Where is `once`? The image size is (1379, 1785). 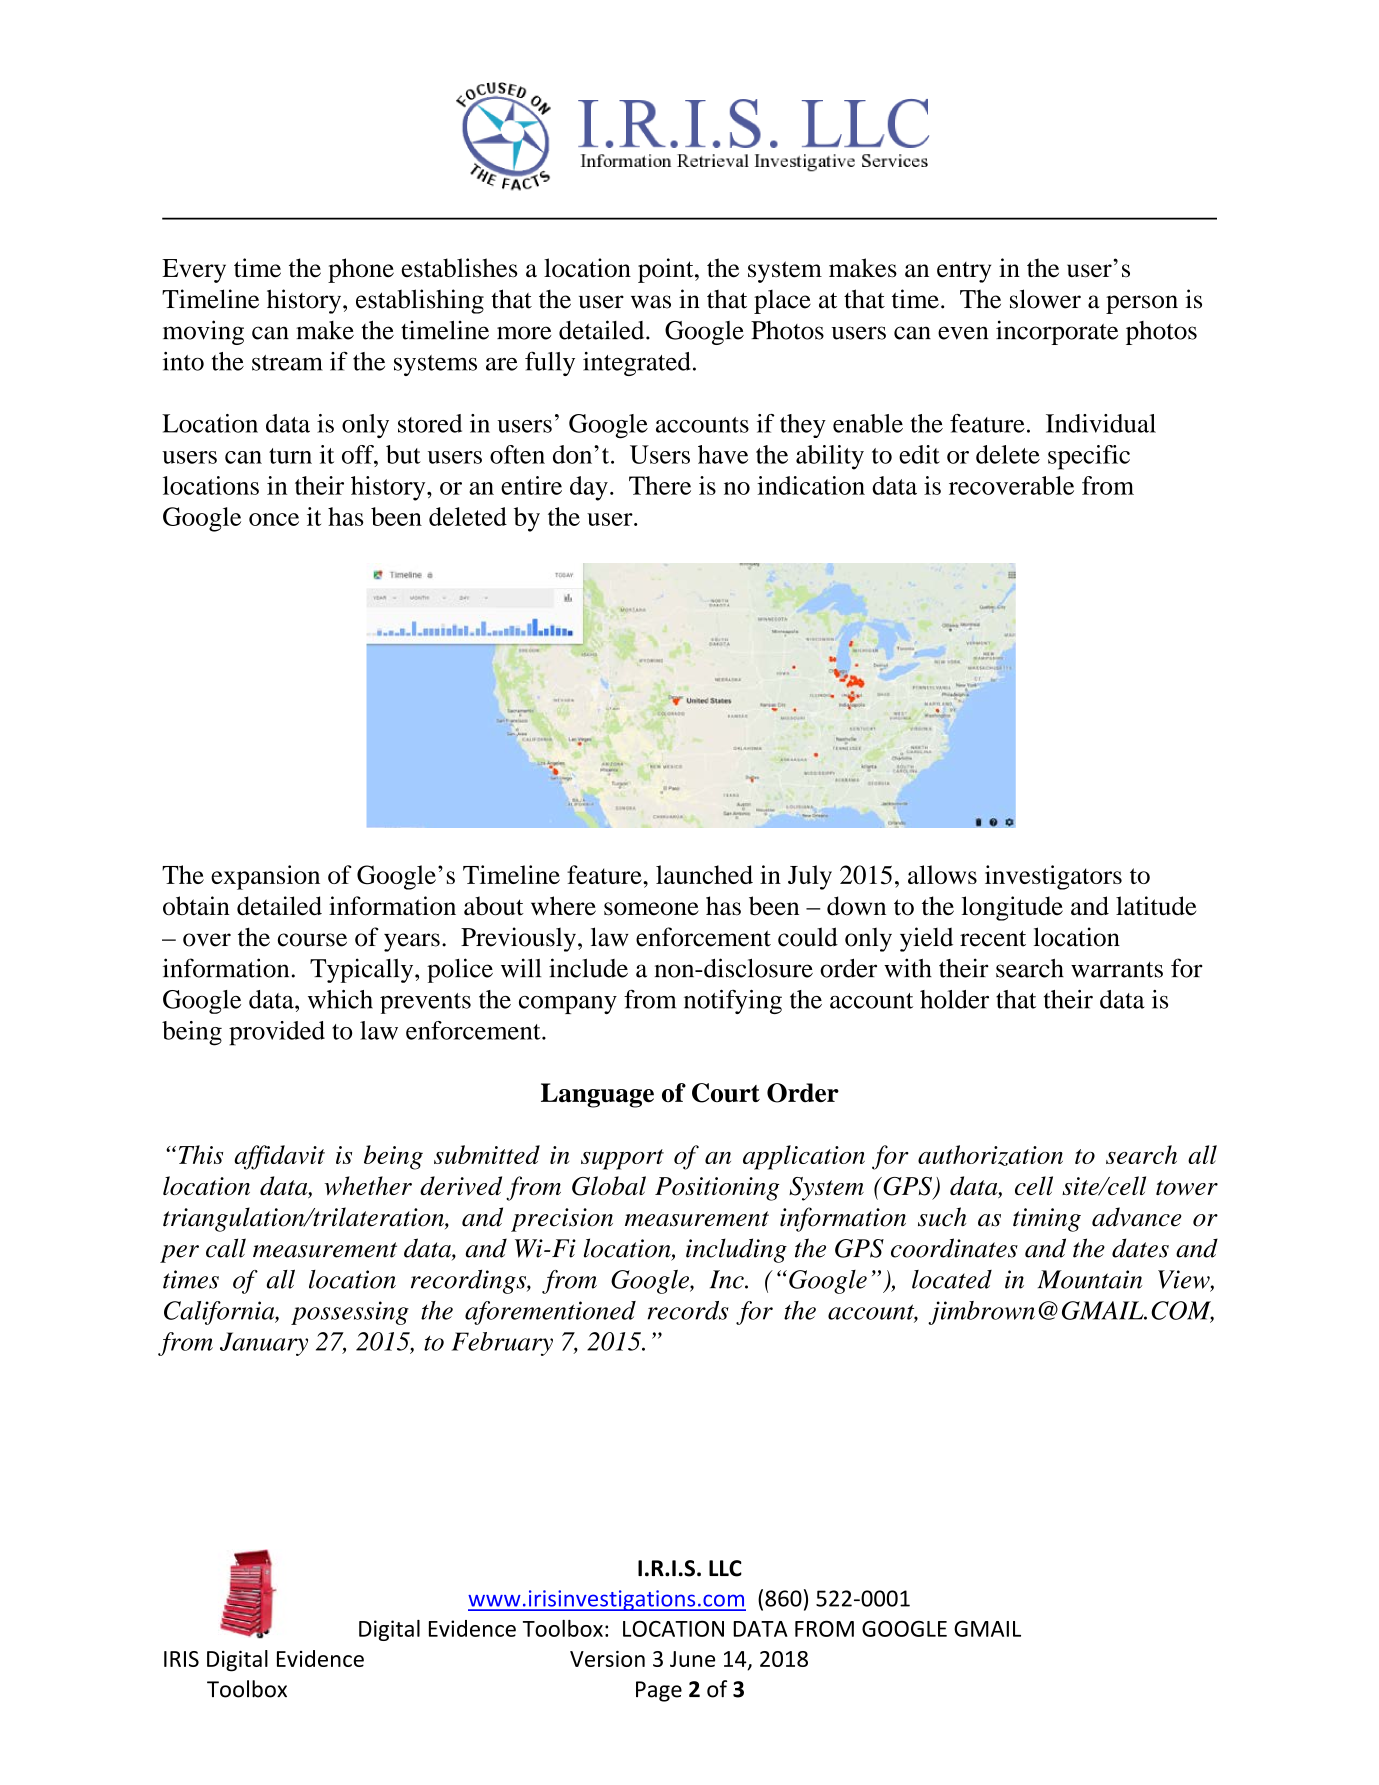
once is located at coordinates (274, 519).
